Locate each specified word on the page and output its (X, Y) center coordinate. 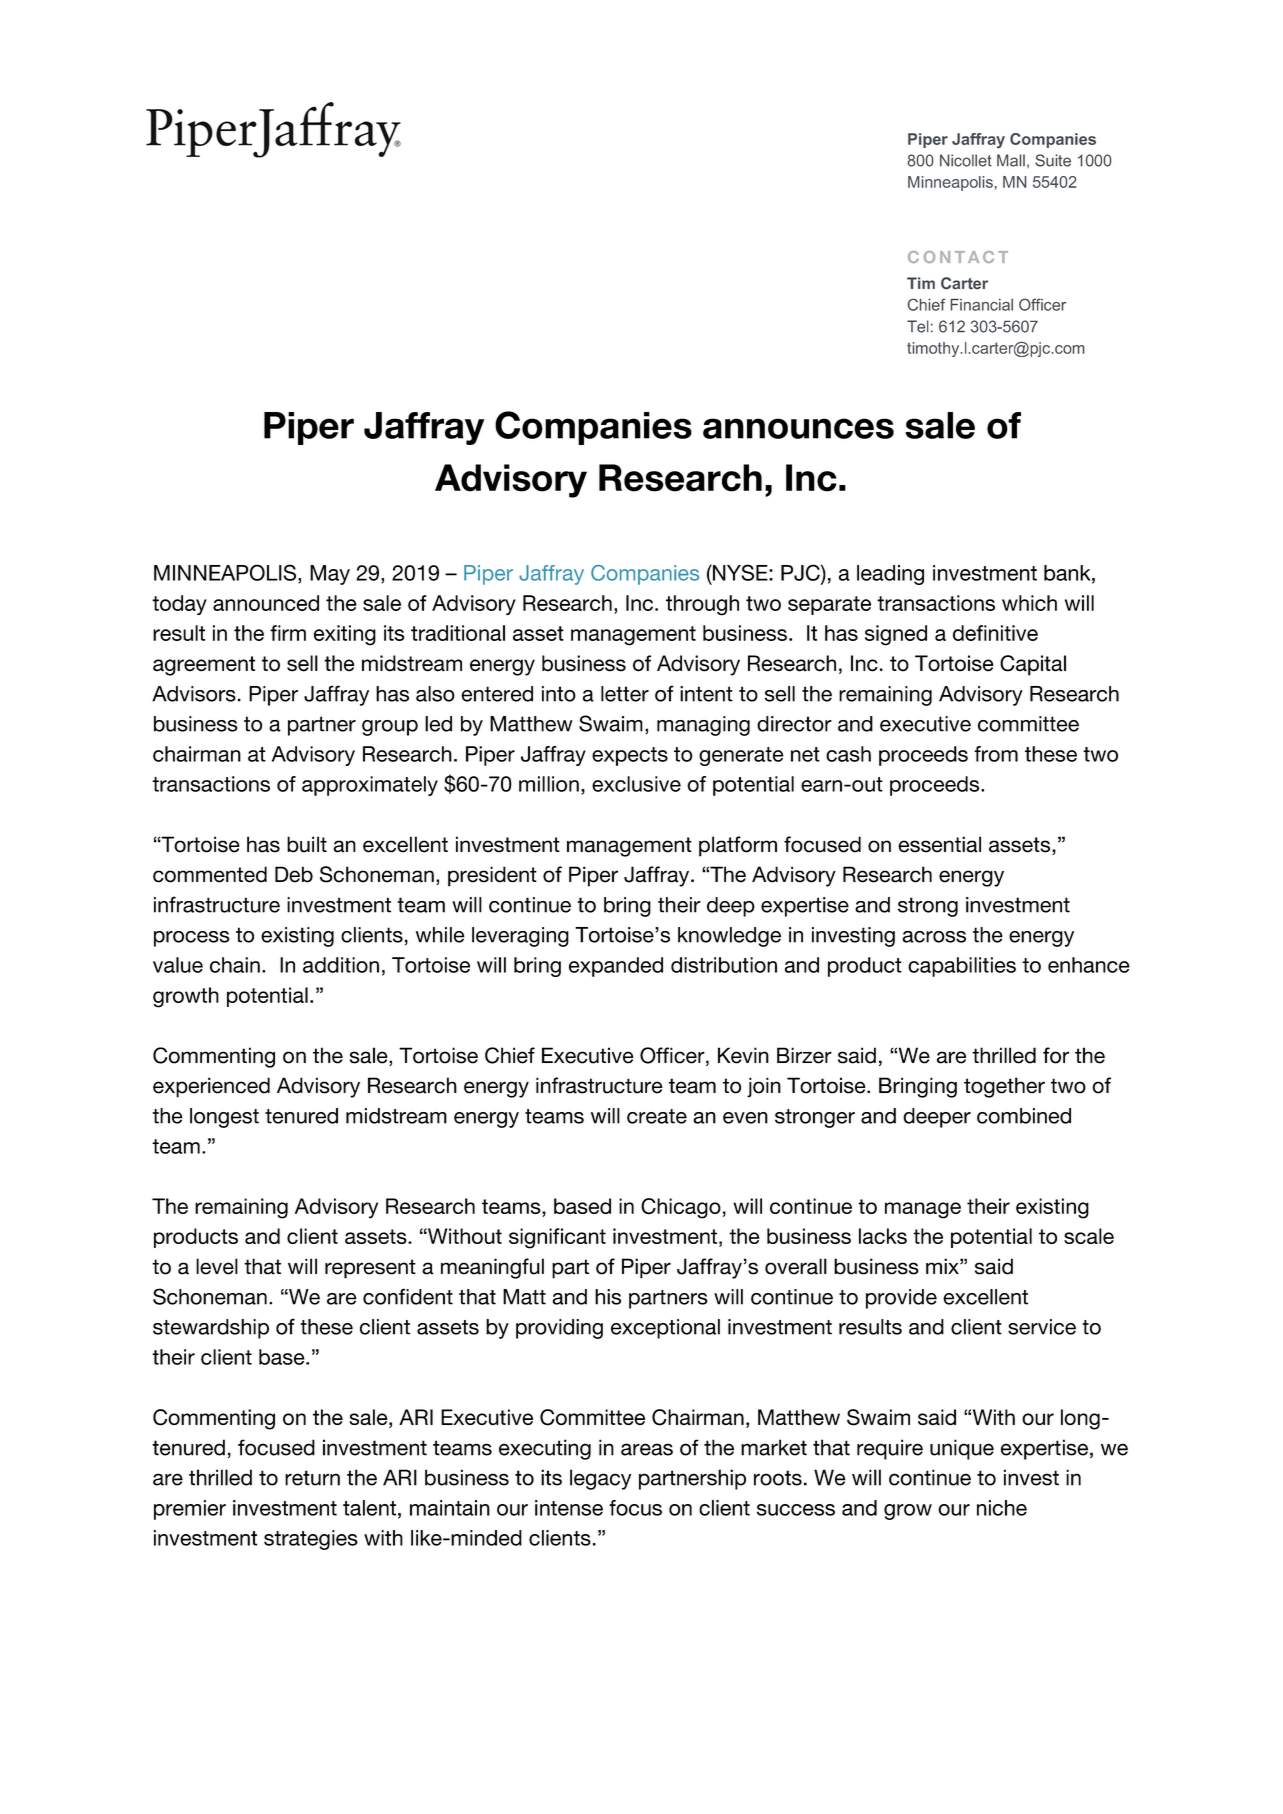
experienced (211, 1087)
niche (1002, 1508)
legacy (600, 1479)
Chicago (681, 1208)
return (312, 1478)
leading (890, 575)
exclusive (636, 784)
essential (939, 844)
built (307, 844)
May (330, 575)
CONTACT (958, 257)
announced (266, 603)
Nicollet (966, 160)
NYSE (740, 572)
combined (1024, 1116)
